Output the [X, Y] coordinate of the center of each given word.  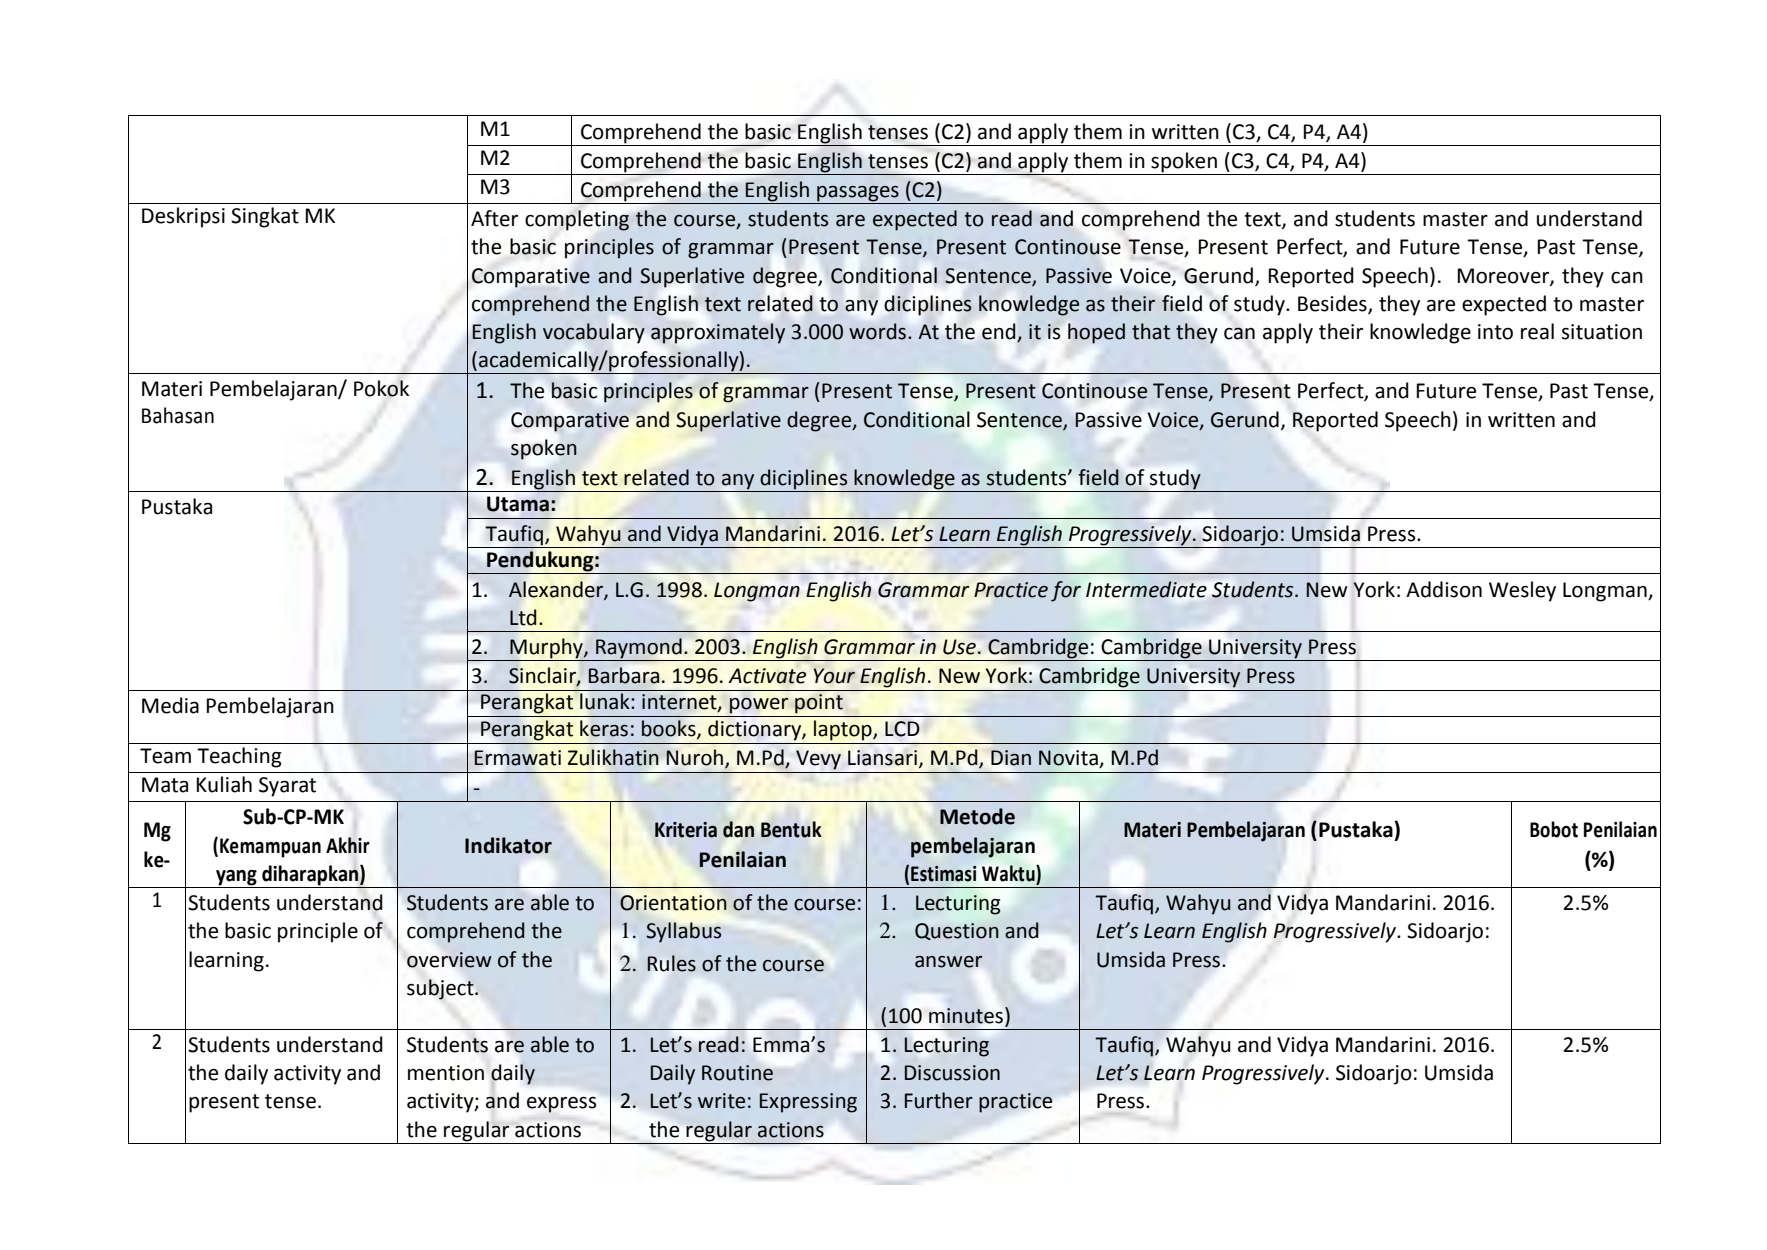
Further [939, 1100]
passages [858, 194]
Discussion [952, 1073]
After [494, 218]
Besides [1333, 304]
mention [446, 1073]
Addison [1444, 589]
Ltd [523, 617]
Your [834, 676]
